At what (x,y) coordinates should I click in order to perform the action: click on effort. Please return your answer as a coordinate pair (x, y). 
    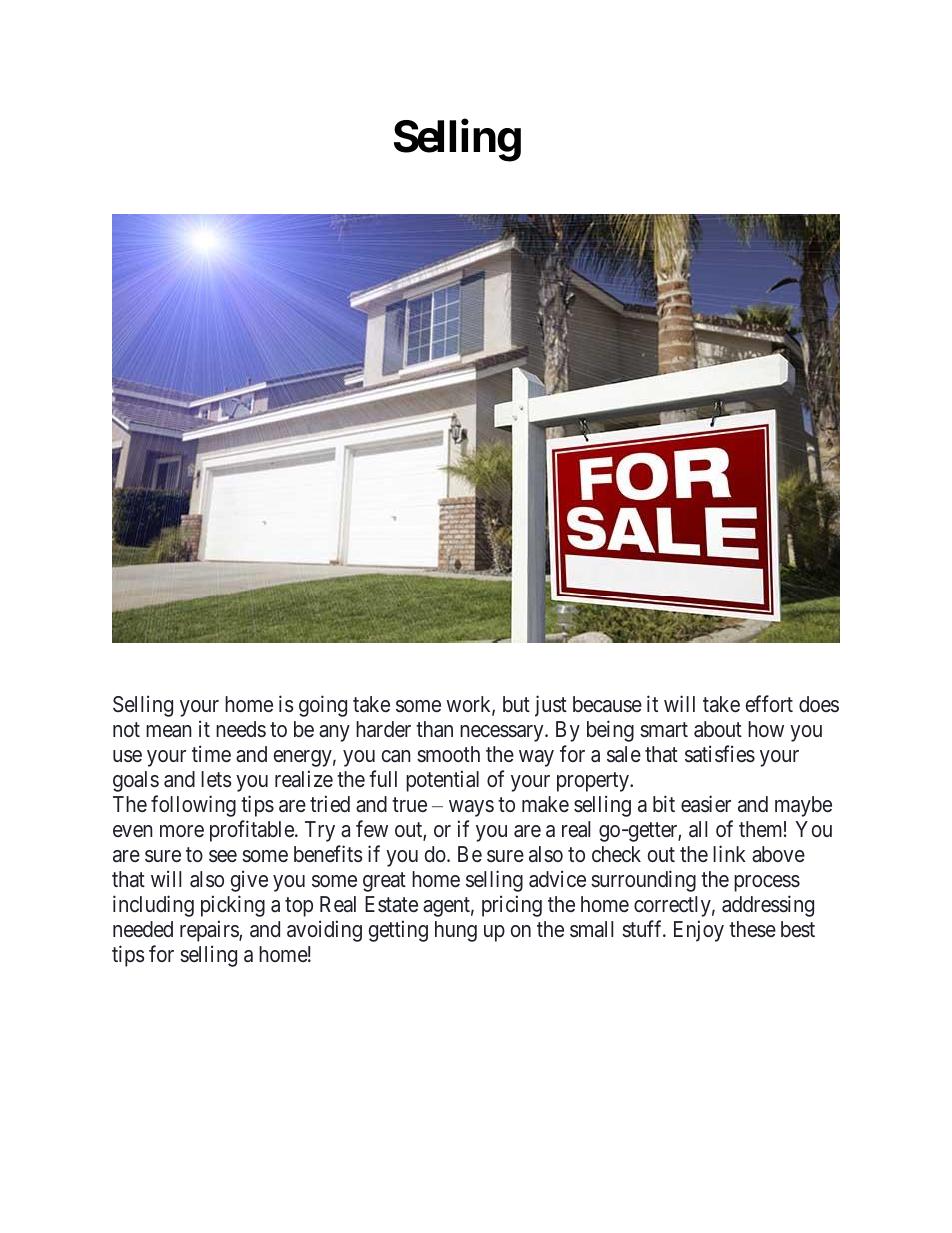
    Looking at the image, I should click on (769, 703).
